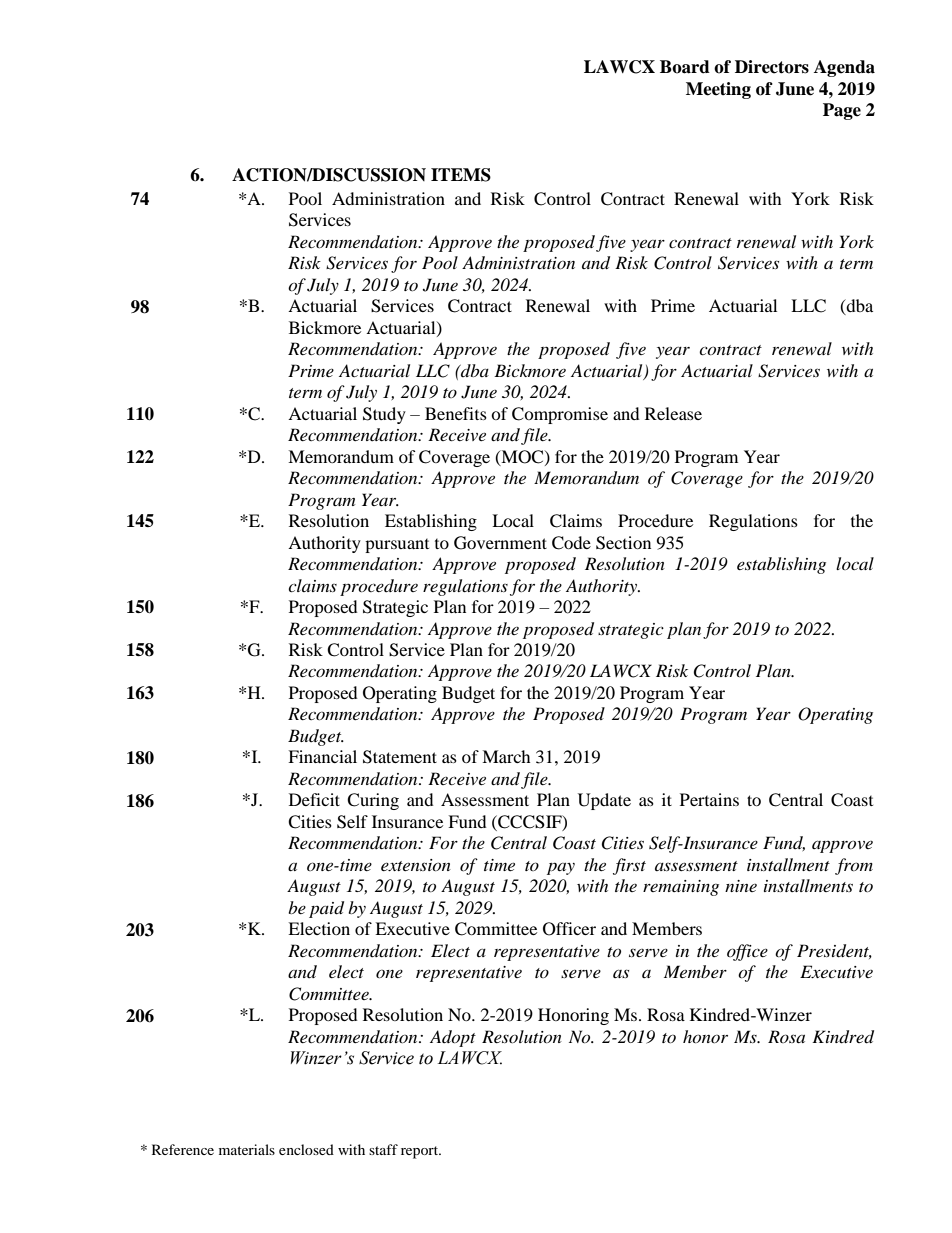 This screenshot has width=952, height=1233. Describe the element at coordinates (314, 799) in the screenshot. I see `Deficit` at that location.
